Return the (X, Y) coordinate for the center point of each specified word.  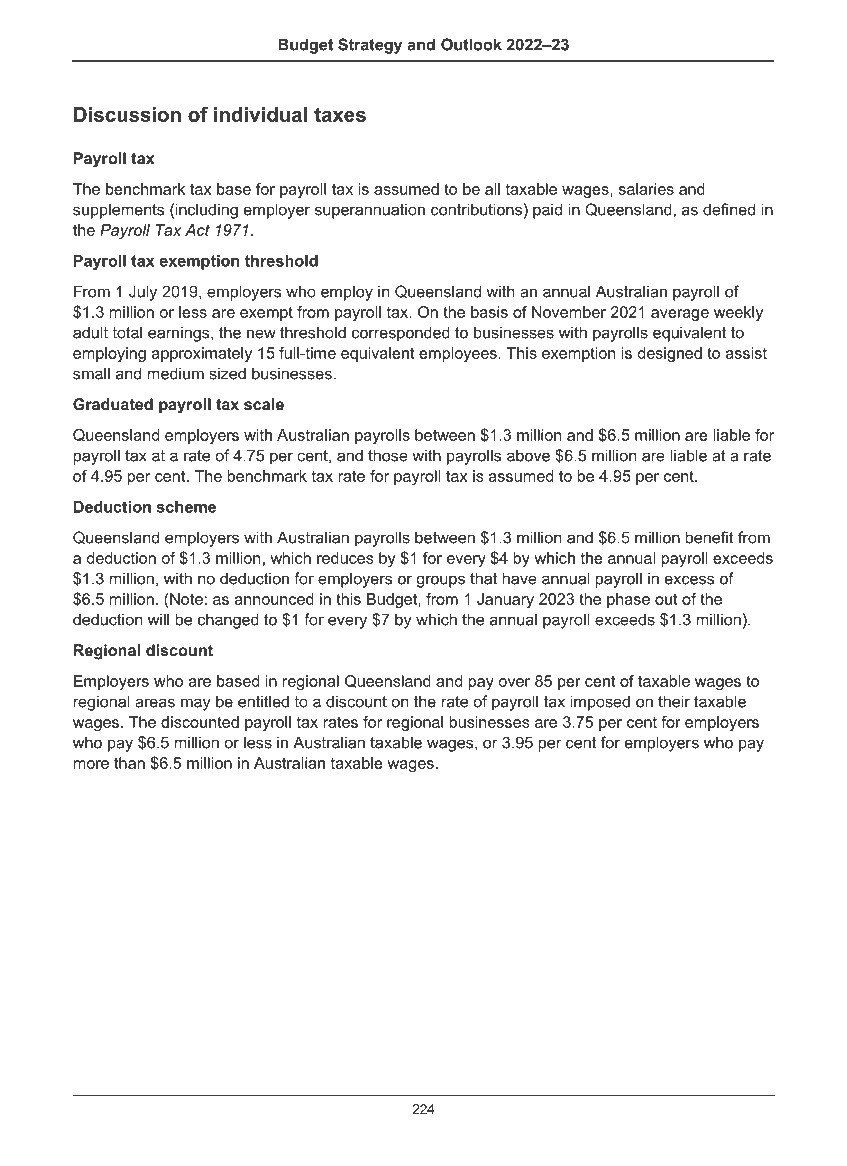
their (674, 701)
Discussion (127, 114)
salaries (646, 189)
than (129, 763)
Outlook (471, 44)
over (514, 682)
